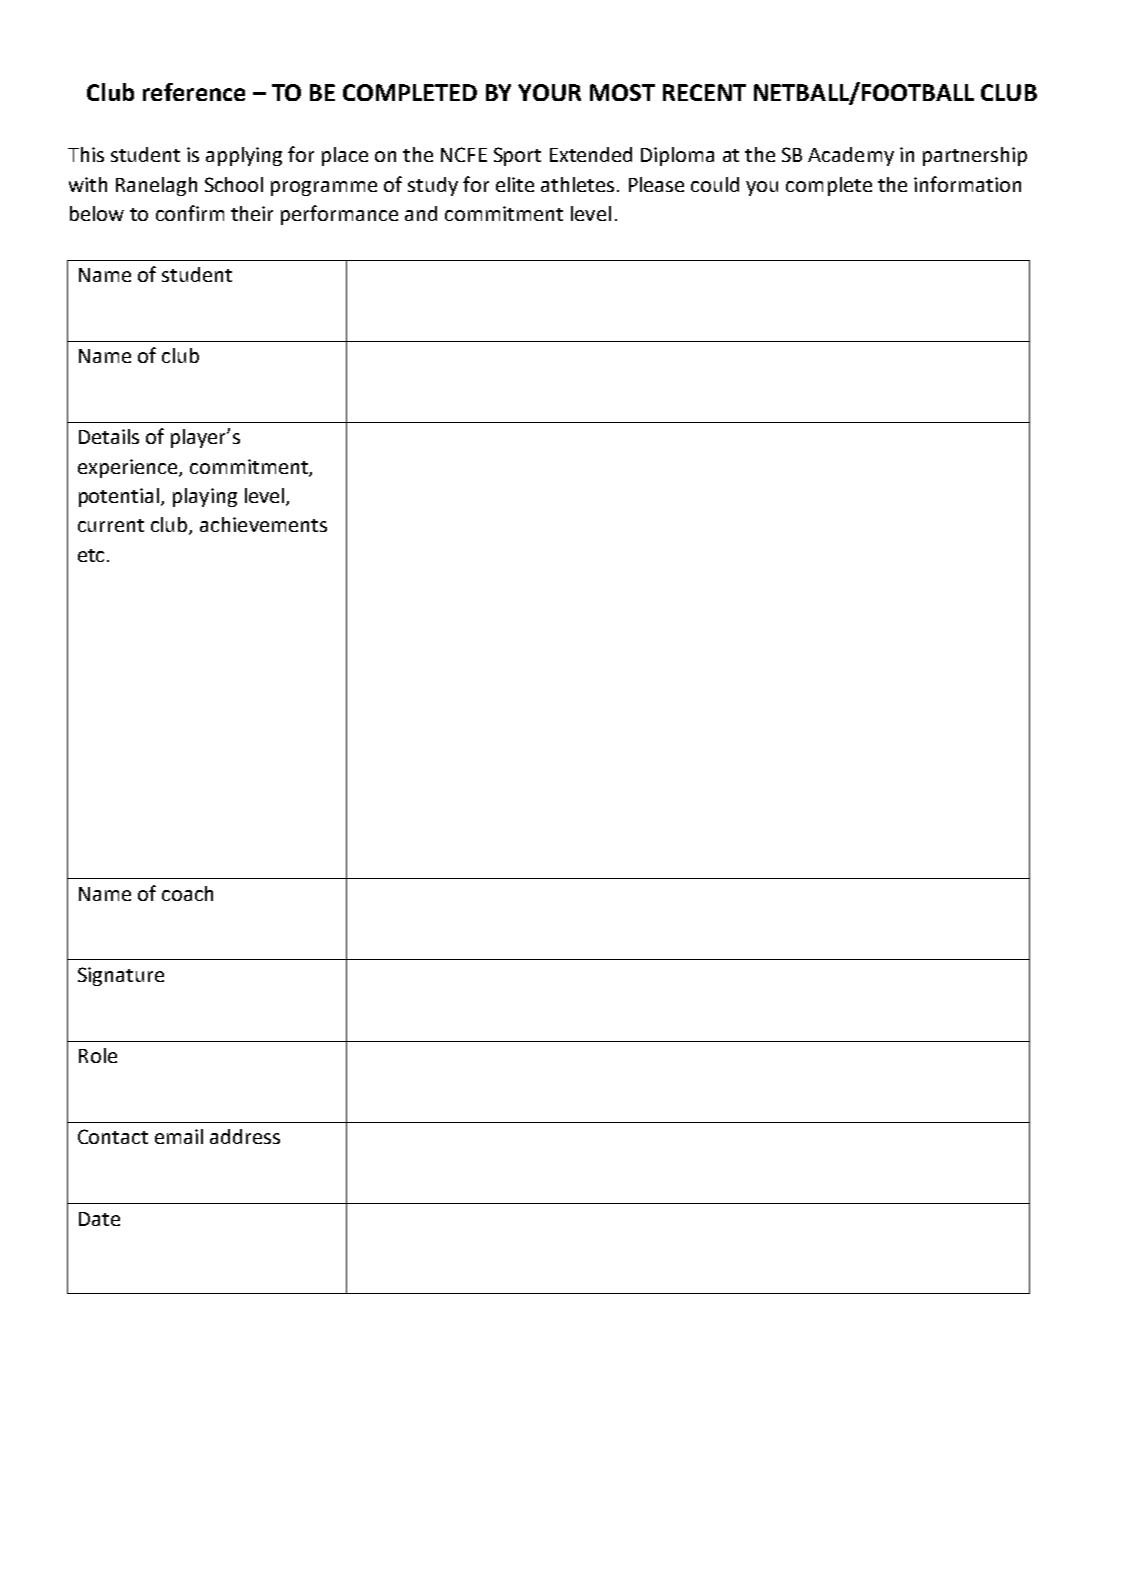 Image resolution: width=1124 pixels, height=1590 pixels. Describe the element at coordinates (194, 92) in the screenshot. I see `reference` at that location.
